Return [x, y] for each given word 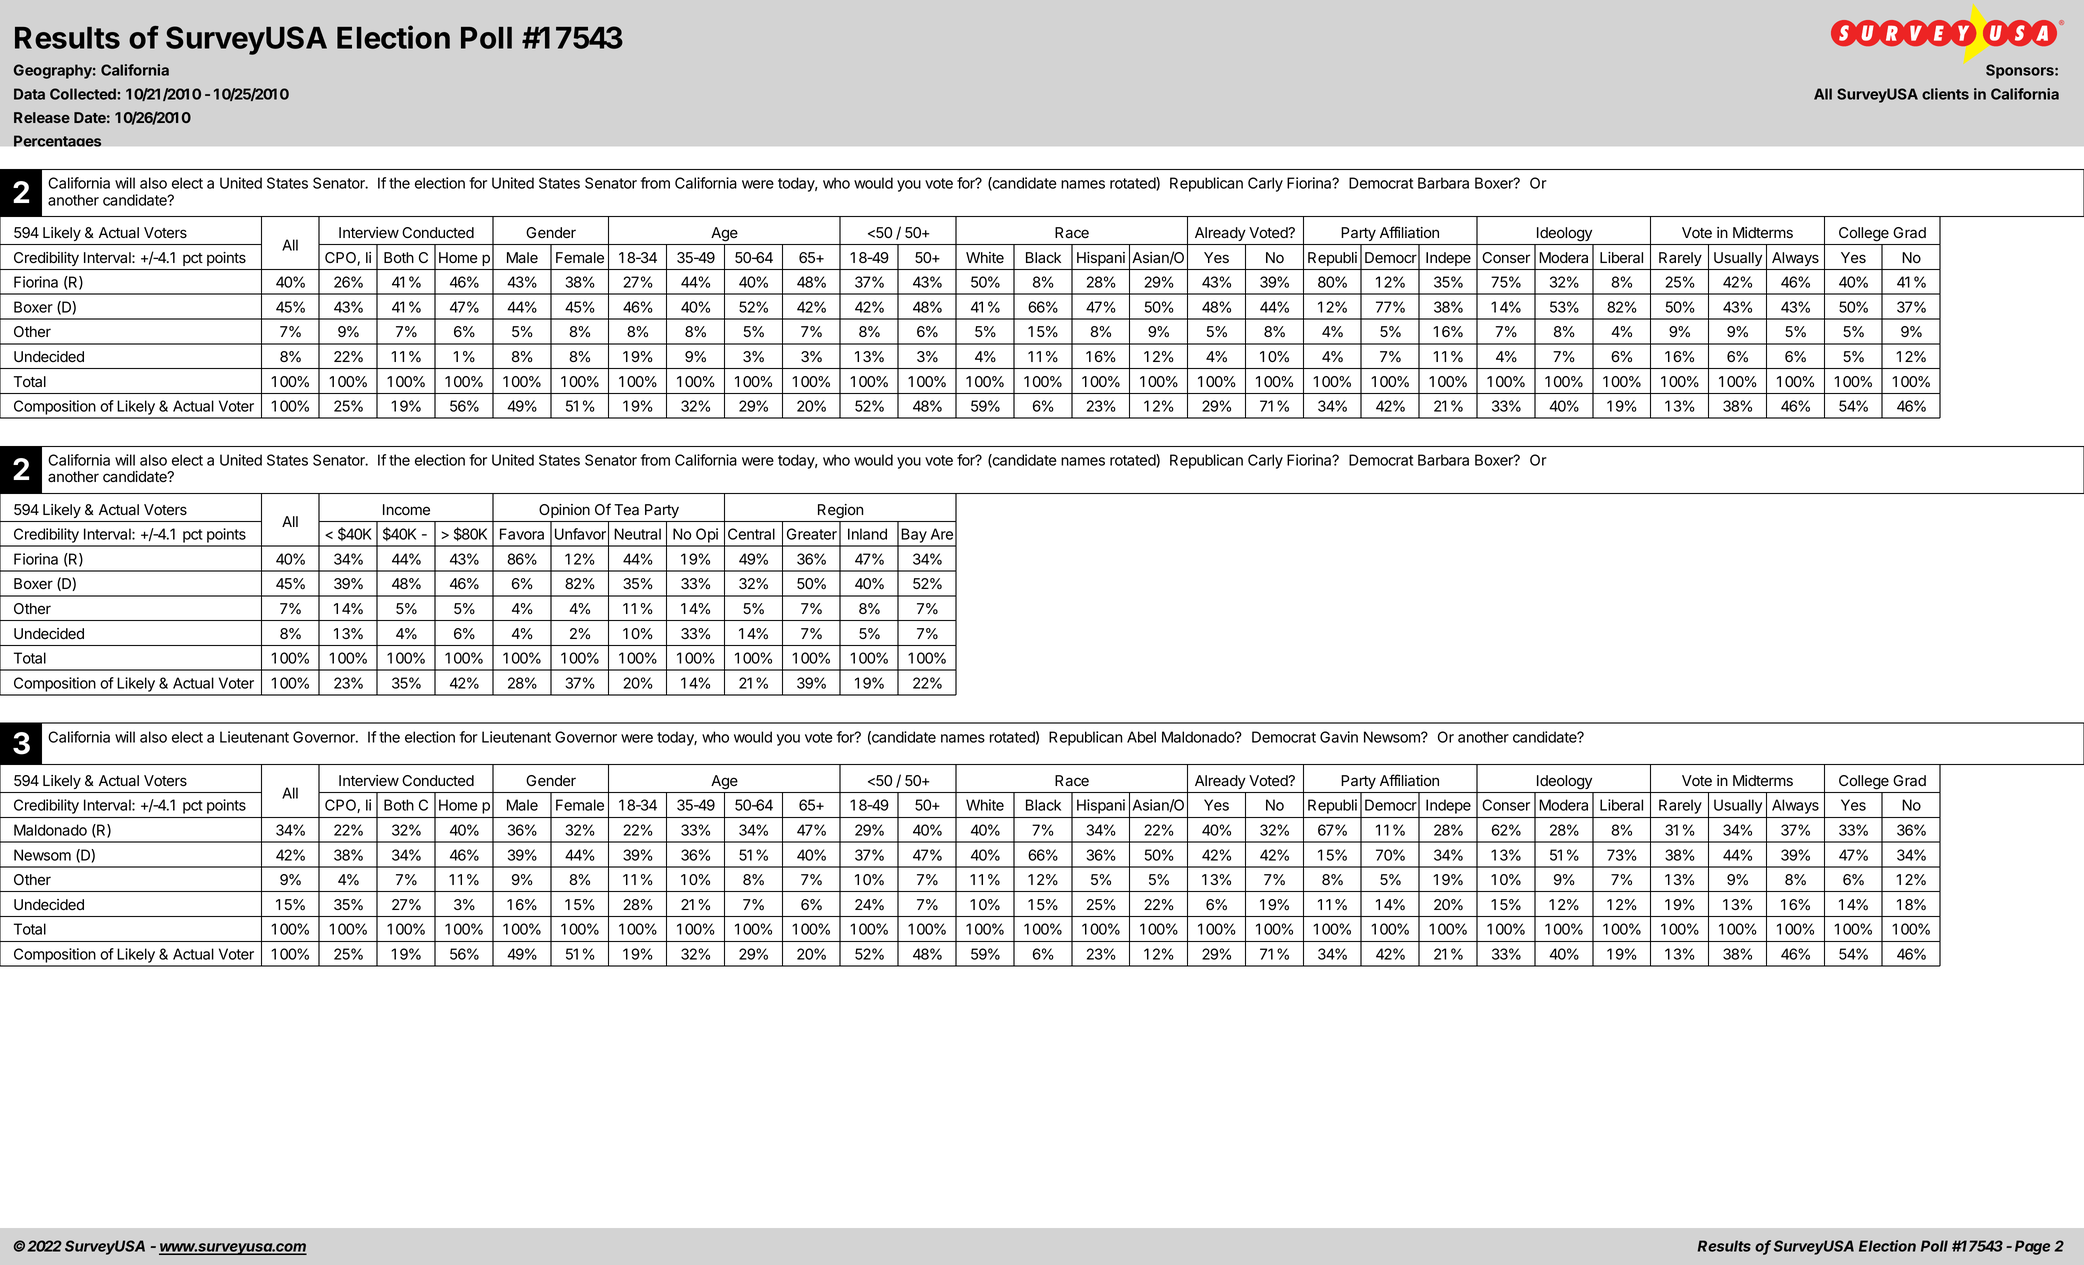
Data [29, 94]
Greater [812, 534]
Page [2032, 1247]
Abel [1141, 737]
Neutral [637, 534]
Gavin [1339, 737]
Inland [867, 534]
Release [42, 117]
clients [1945, 94]
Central [751, 534]
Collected [84, 94]
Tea [626, 510]
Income [406, 510]
